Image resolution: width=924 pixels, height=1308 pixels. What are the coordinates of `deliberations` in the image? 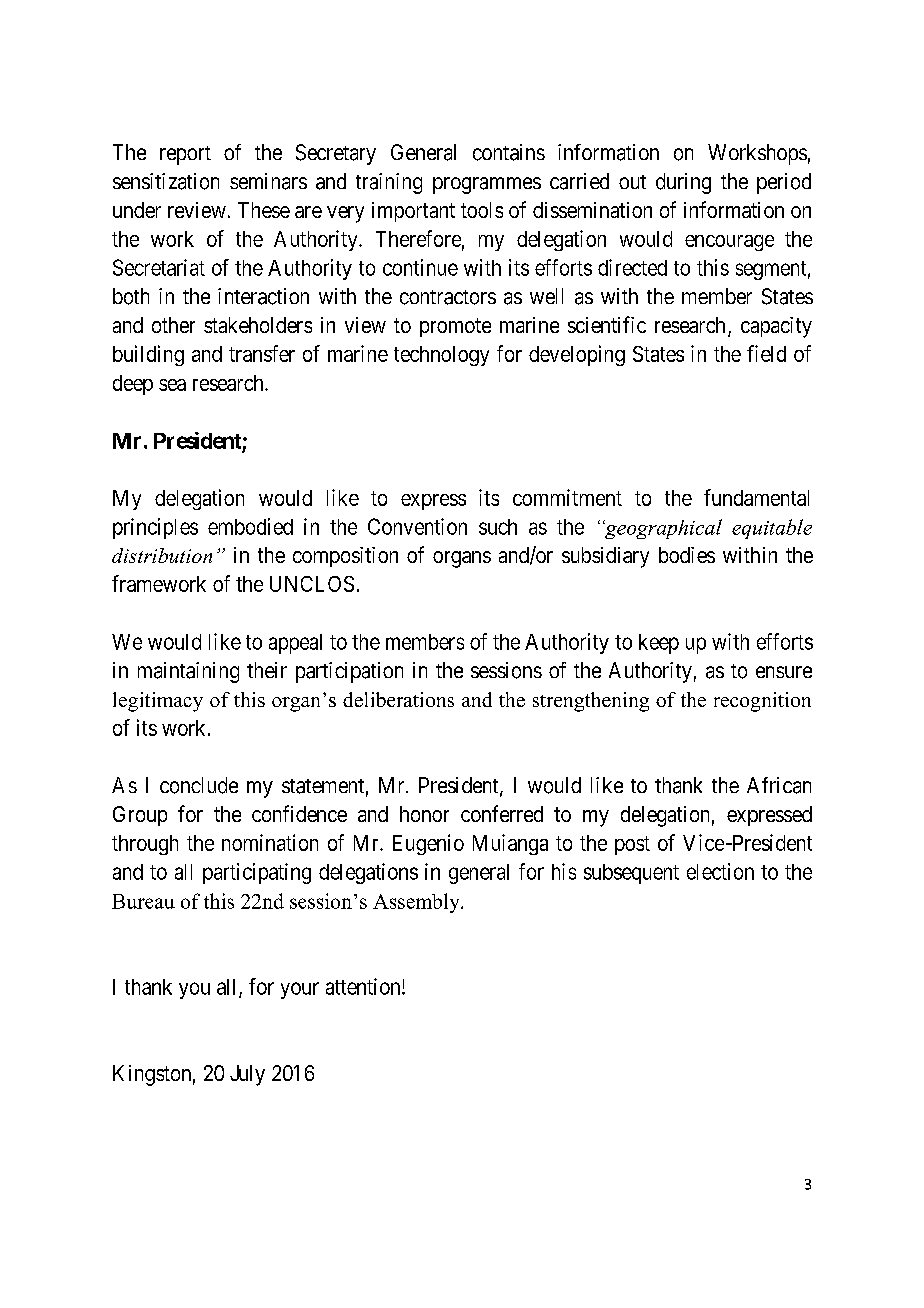 It's located at (398, 699).
